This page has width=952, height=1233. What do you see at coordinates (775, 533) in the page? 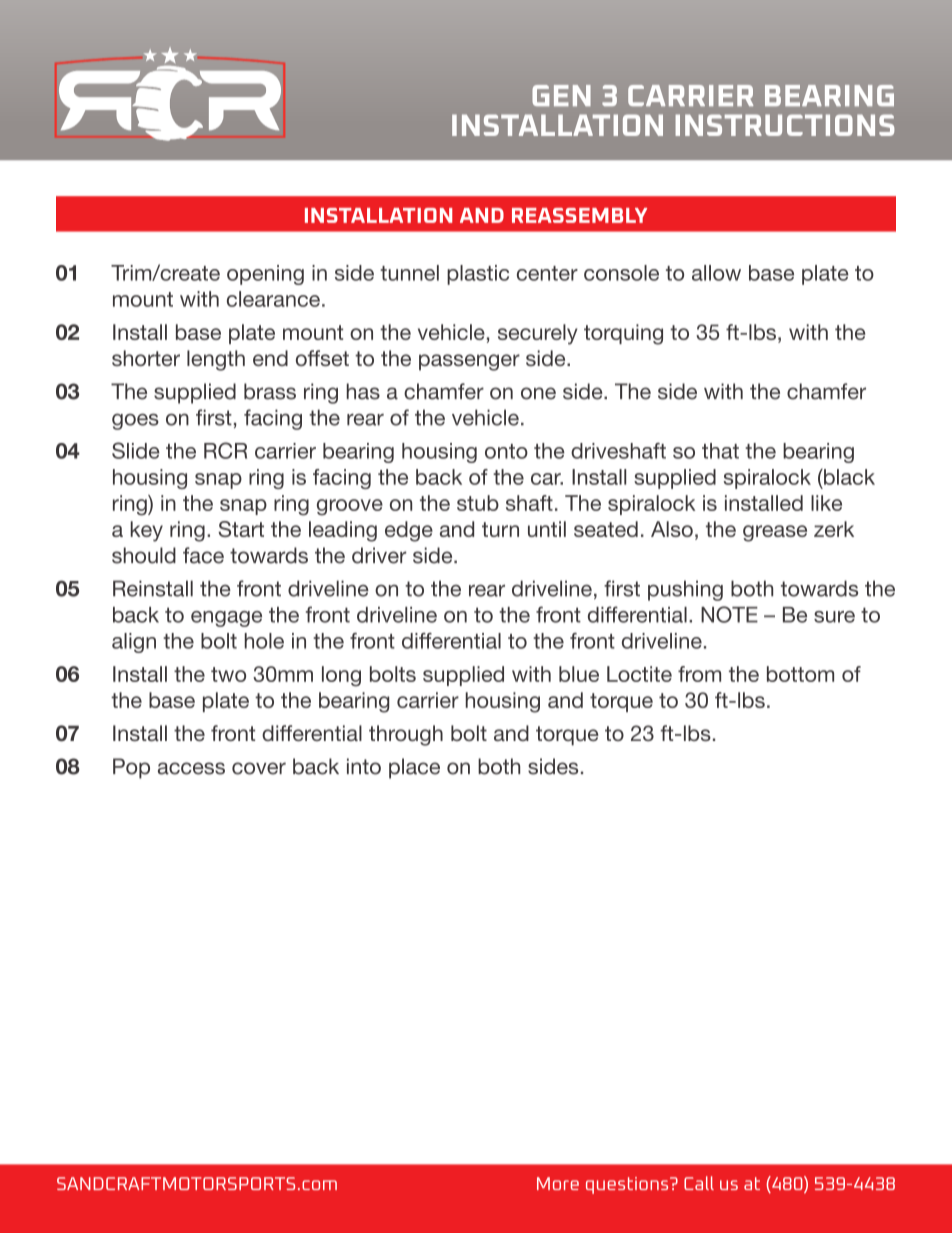
I see `grease` at bounding box center [775, 533].
